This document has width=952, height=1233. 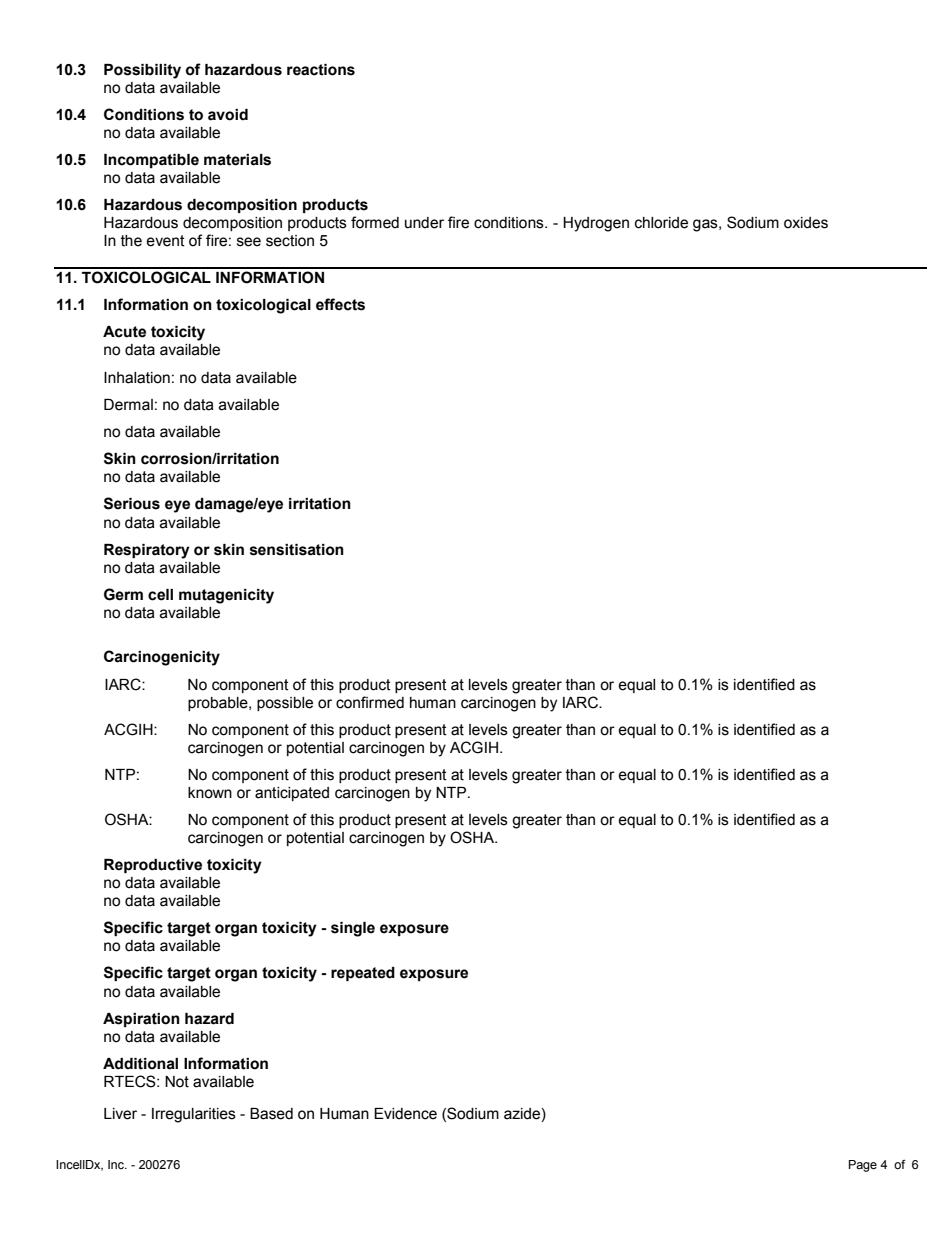 I want to click on Page, so click(x=863, y=1166).
